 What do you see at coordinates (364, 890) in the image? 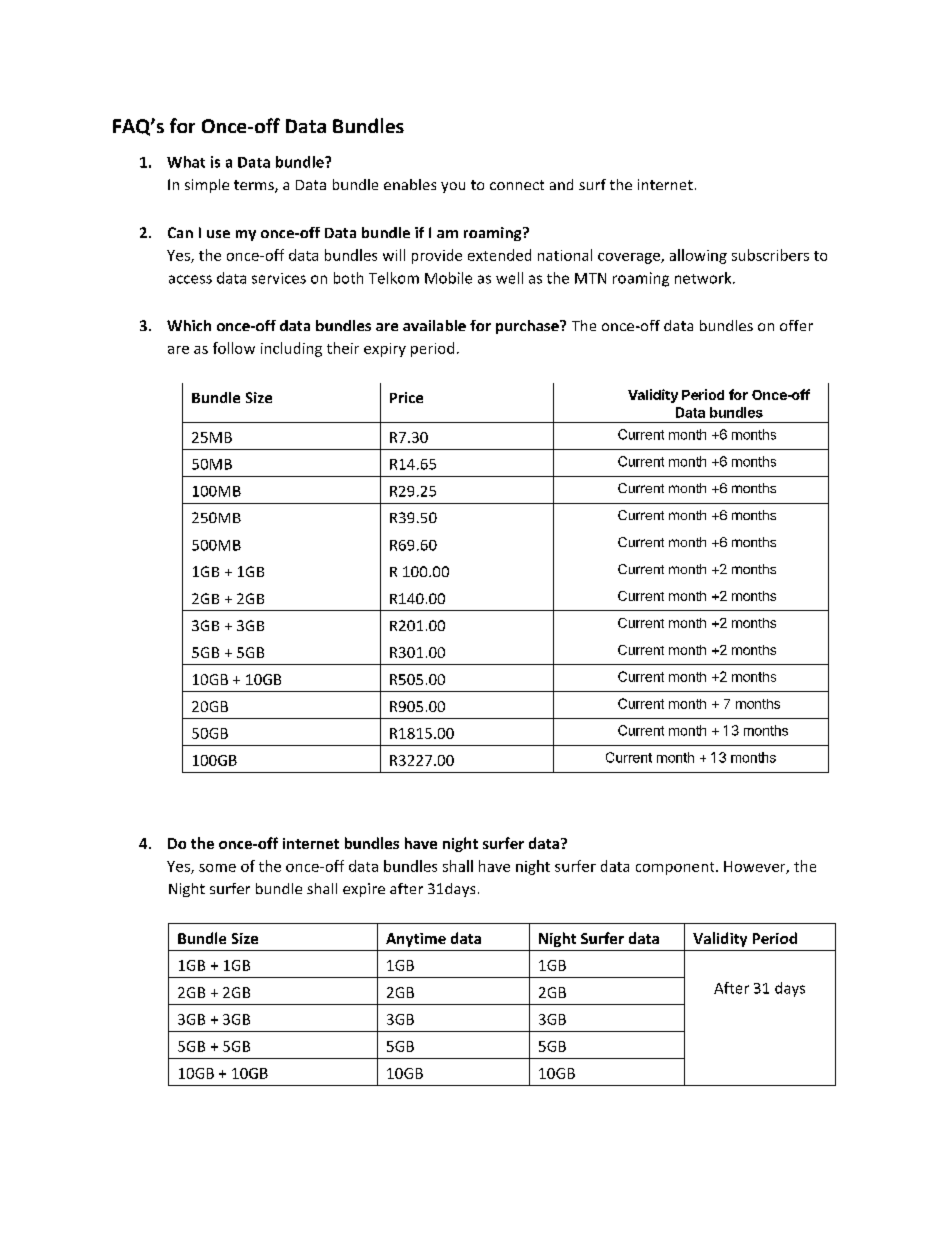
I see `expire` at bounding box center [364, 890].
